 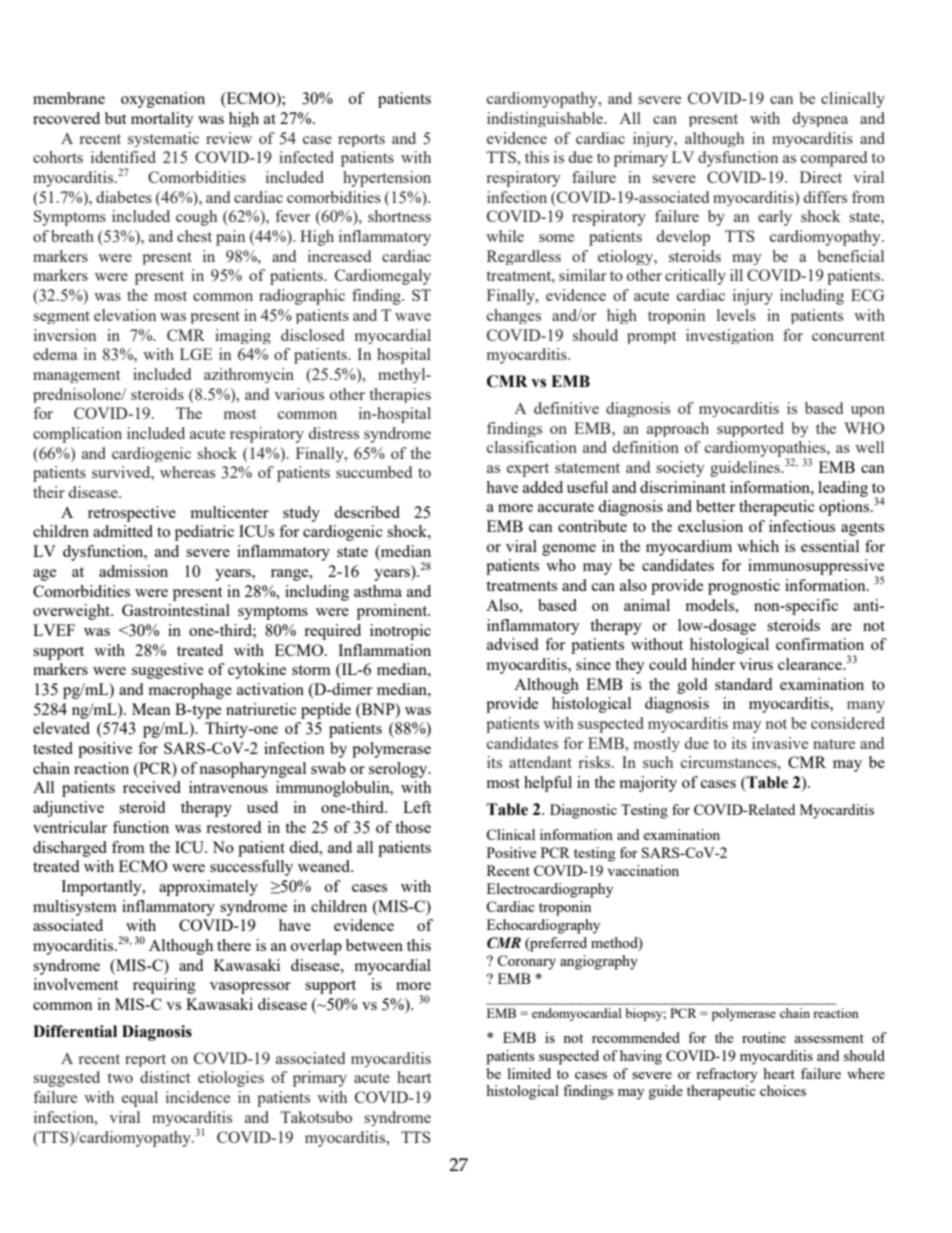 I want to click on limited, so click(x=529, y=1073).
